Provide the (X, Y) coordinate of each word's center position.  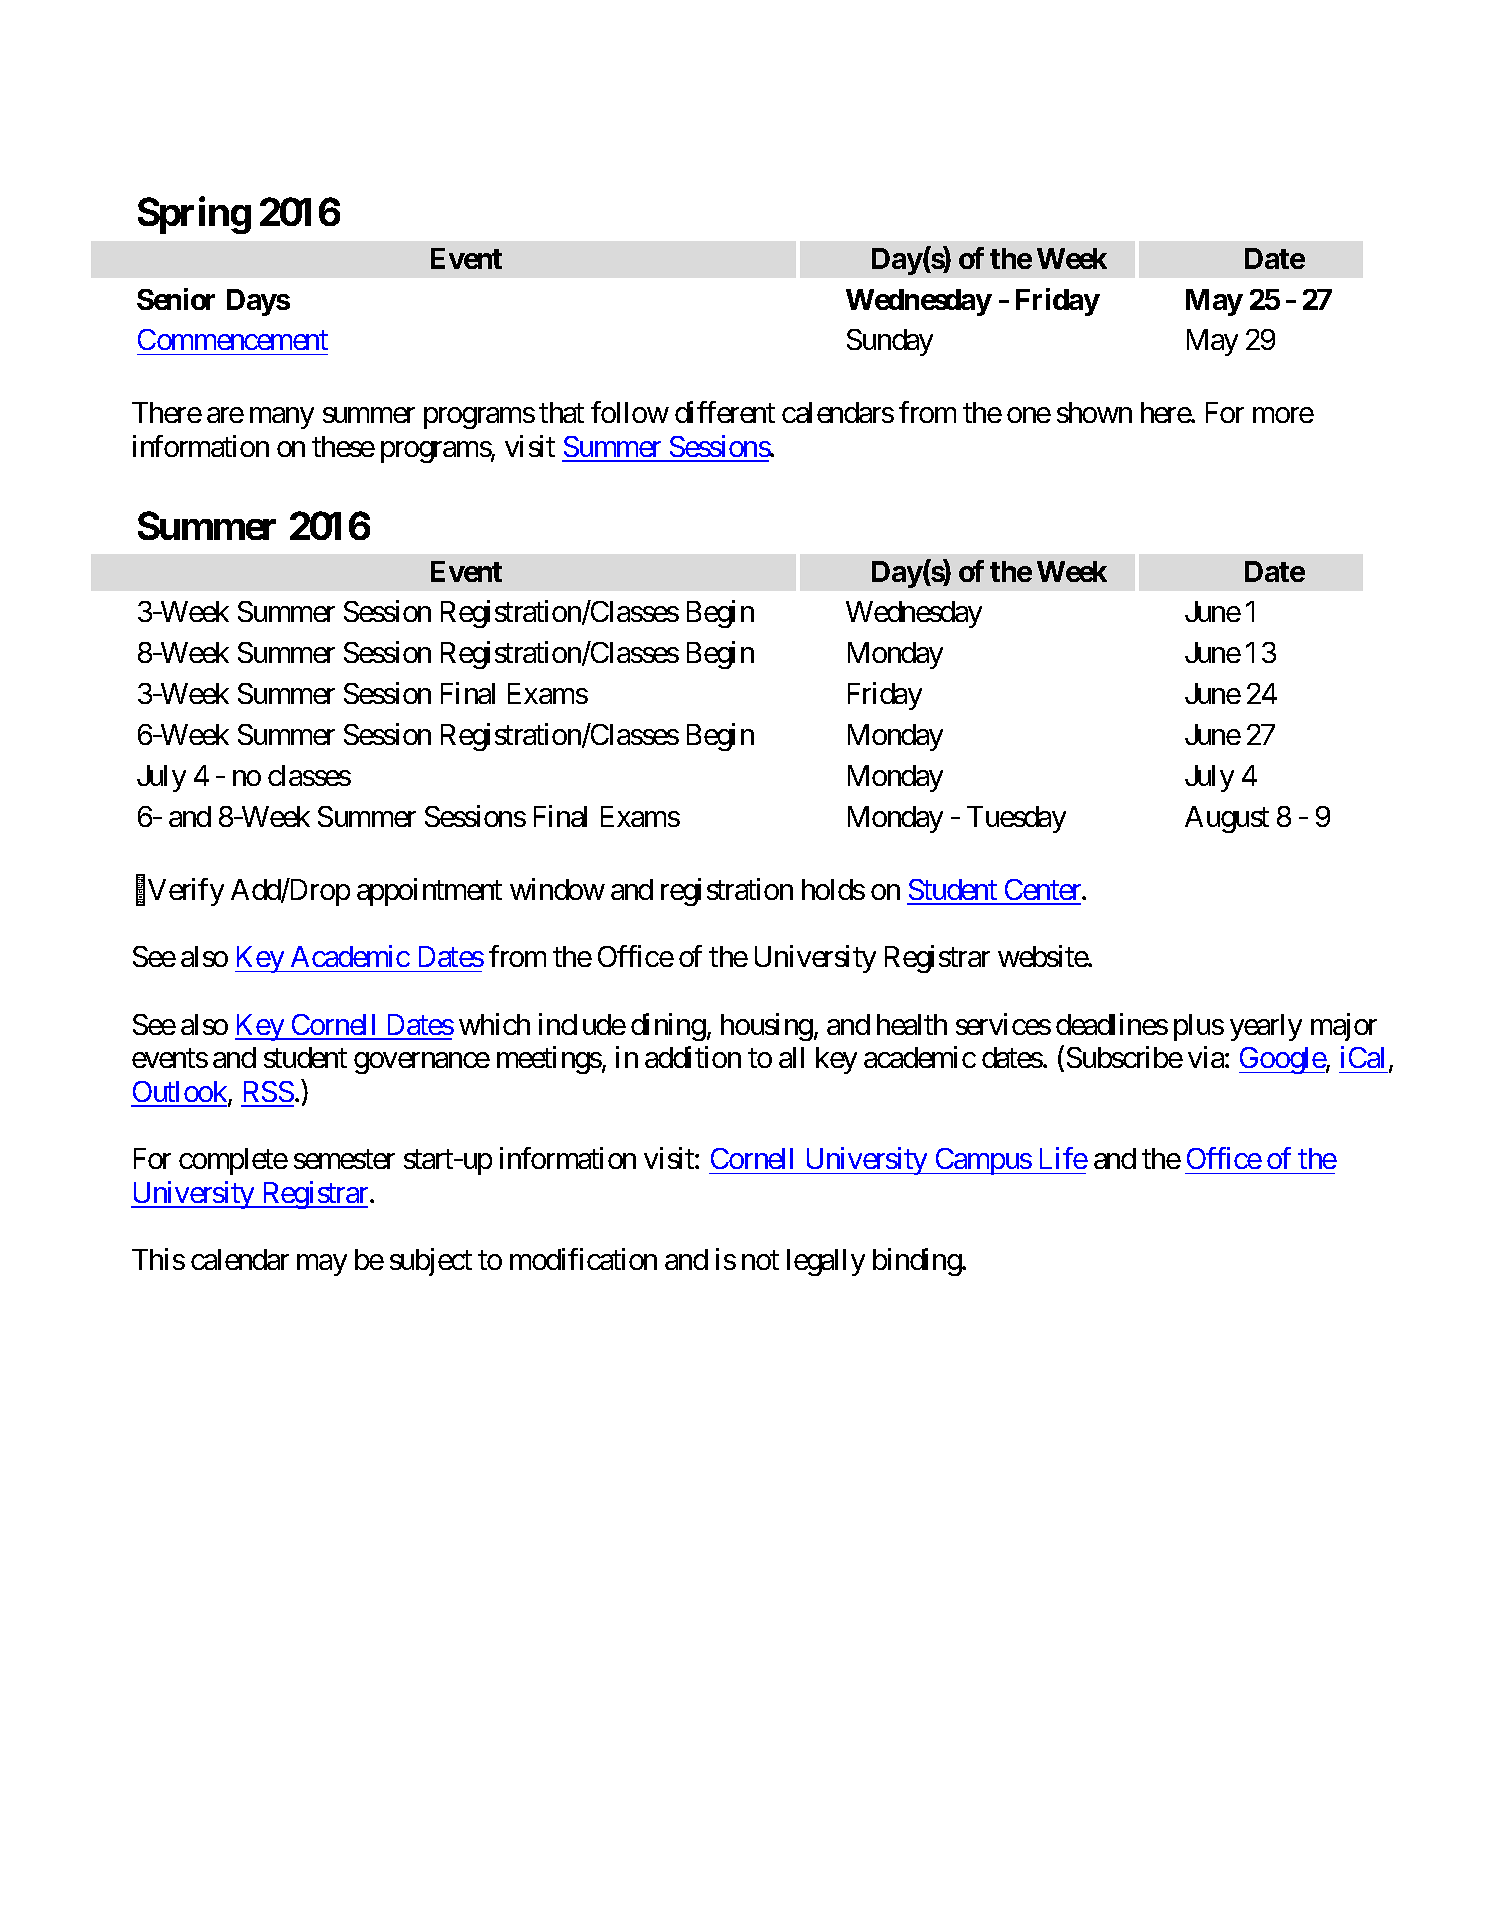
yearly (1266, 1027)
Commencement (233, 339)
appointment (429, 892)
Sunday (890, 342)
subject (431, 1262)
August (1227, 819)
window (557, 889)
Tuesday (1016, 819)
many (282, 418)
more (1283, 415)
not (760, 1260)
